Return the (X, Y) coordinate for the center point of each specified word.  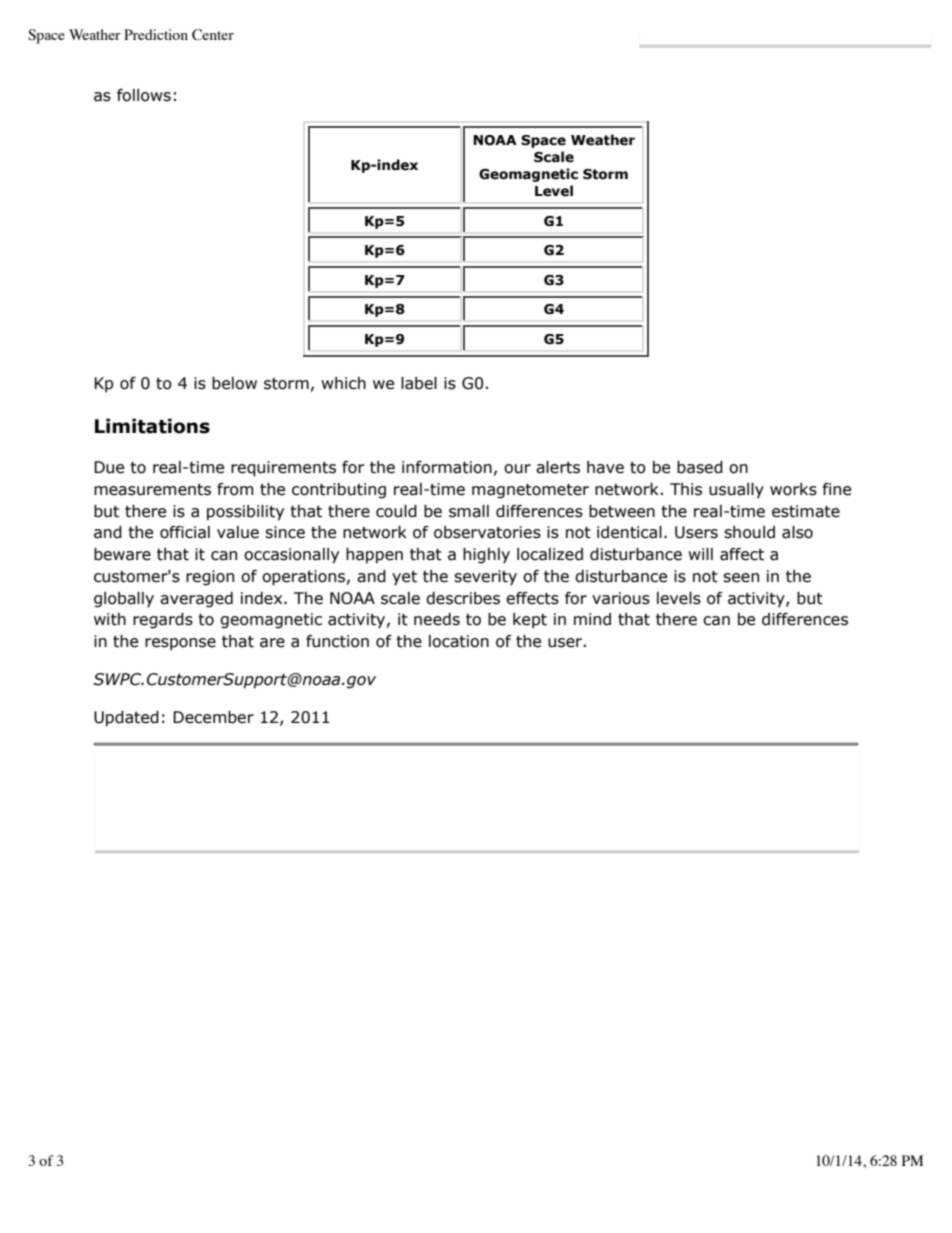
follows (144, 95)
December (213, 717)
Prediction (156, 34)
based (700, 467)
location (459, 641)
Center (213, 35)
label (419, 383)
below (234, 383)
